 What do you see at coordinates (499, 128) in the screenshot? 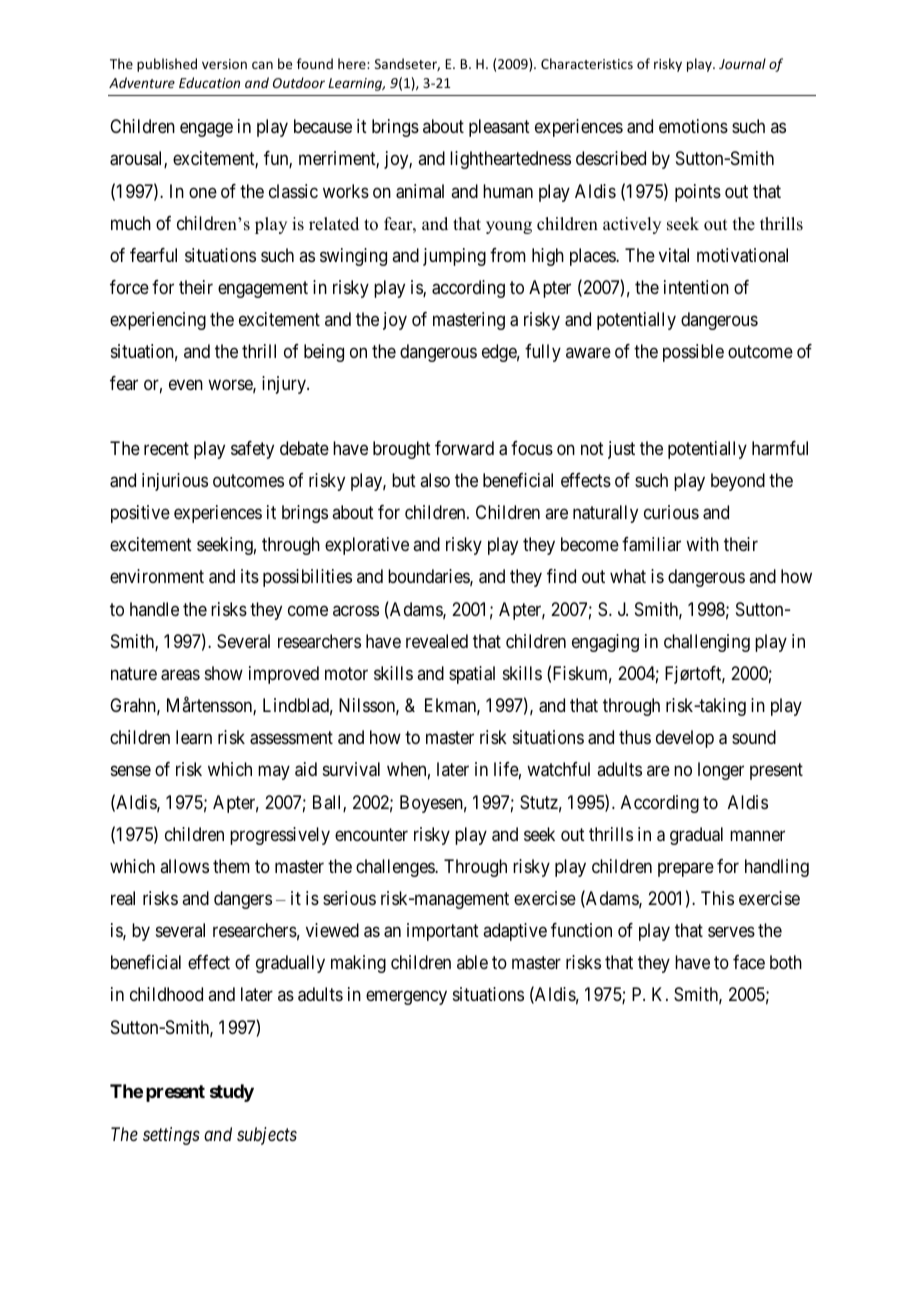
I see `pleasant` at bounding box center [499, 128].
